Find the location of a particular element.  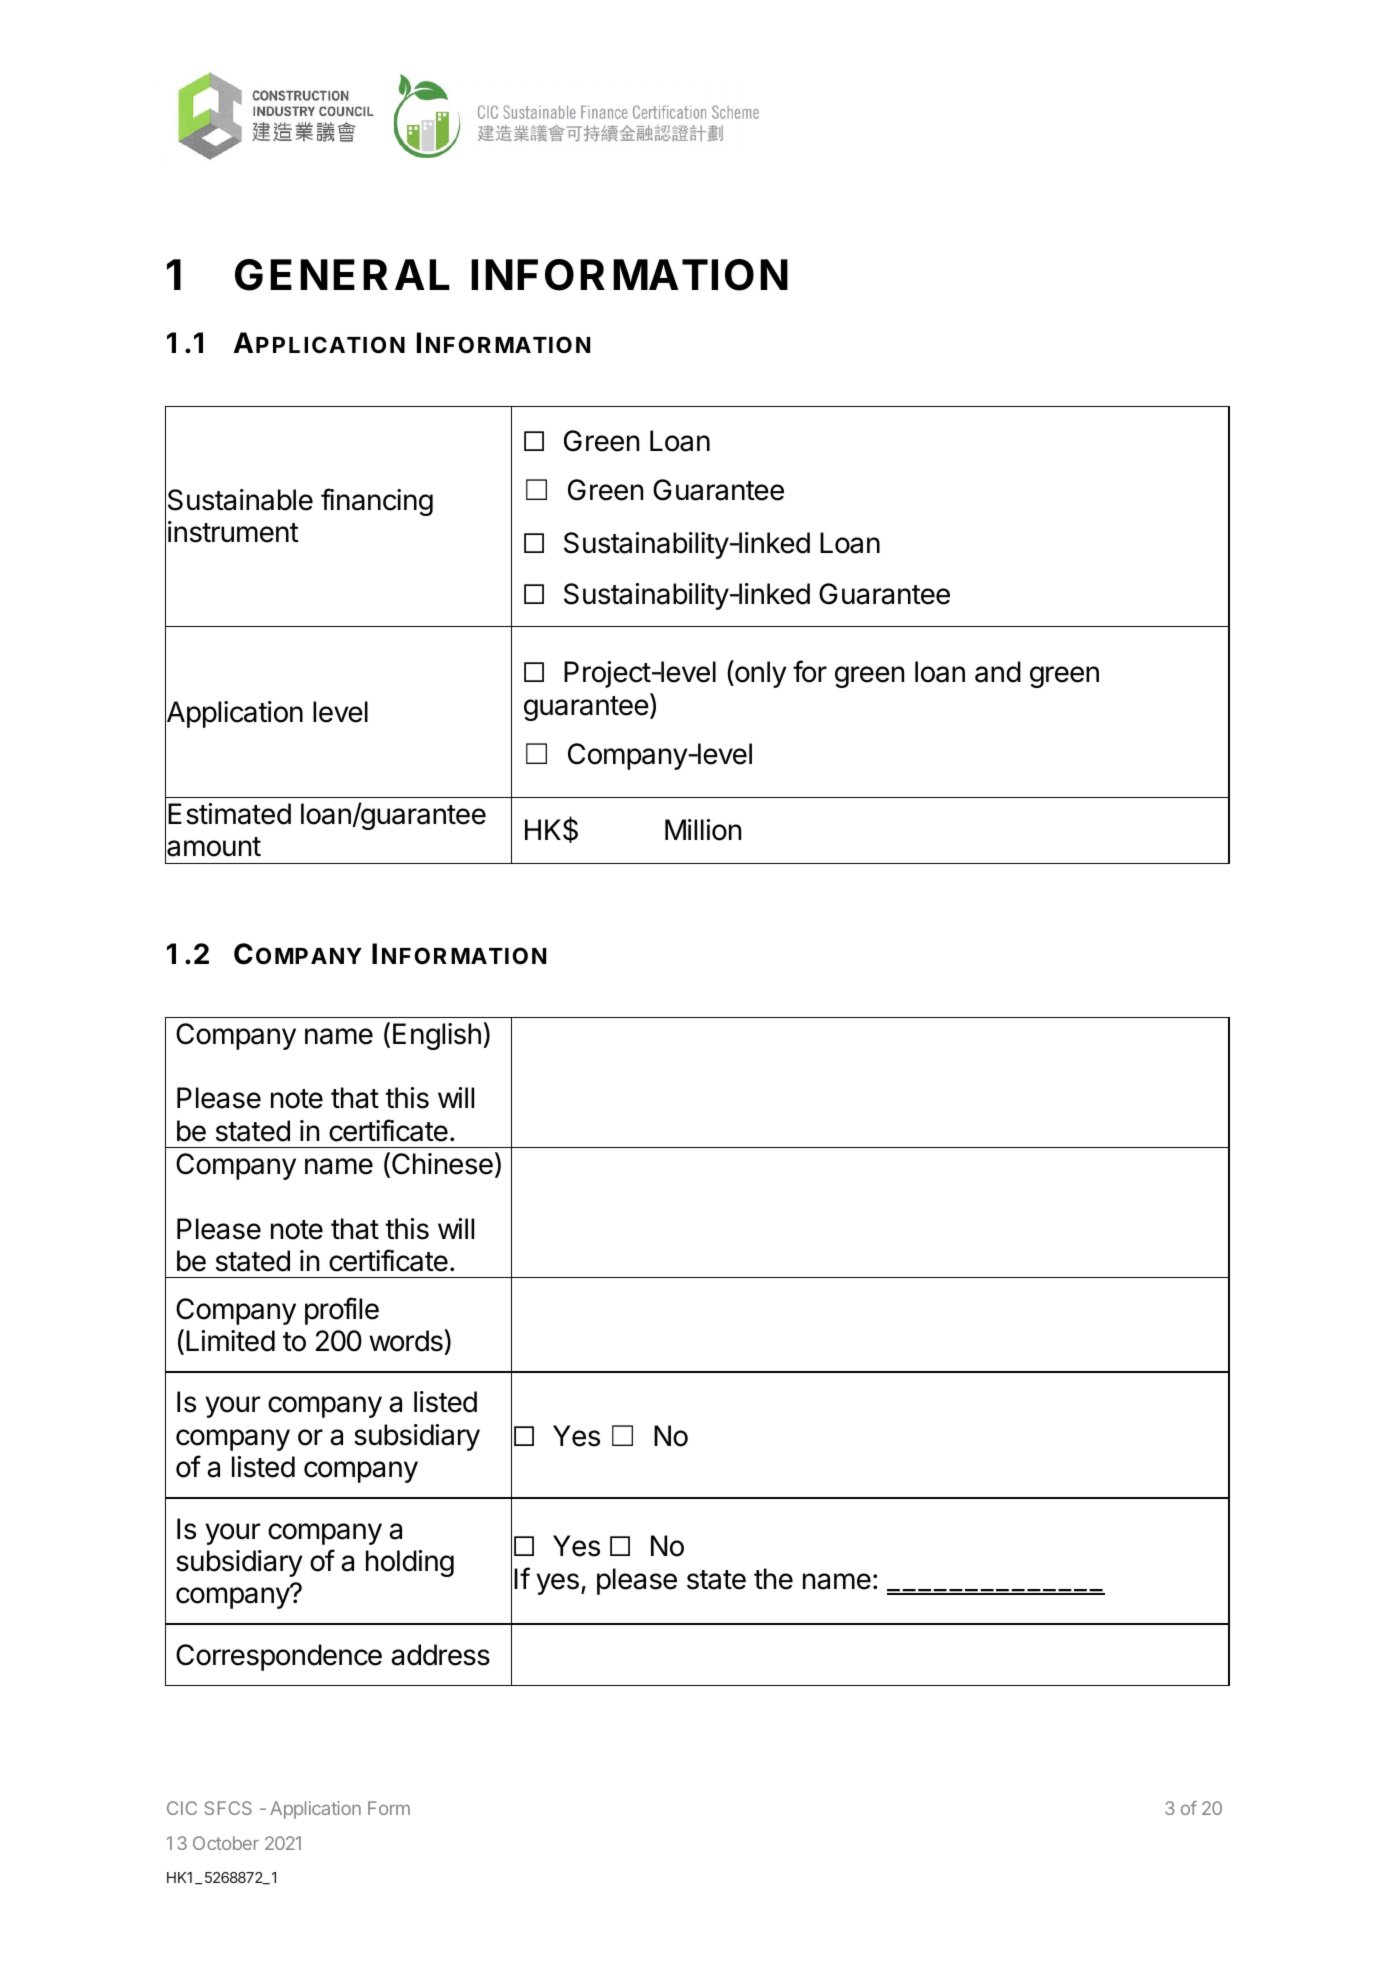

only is located at coordinates (760, 674).
